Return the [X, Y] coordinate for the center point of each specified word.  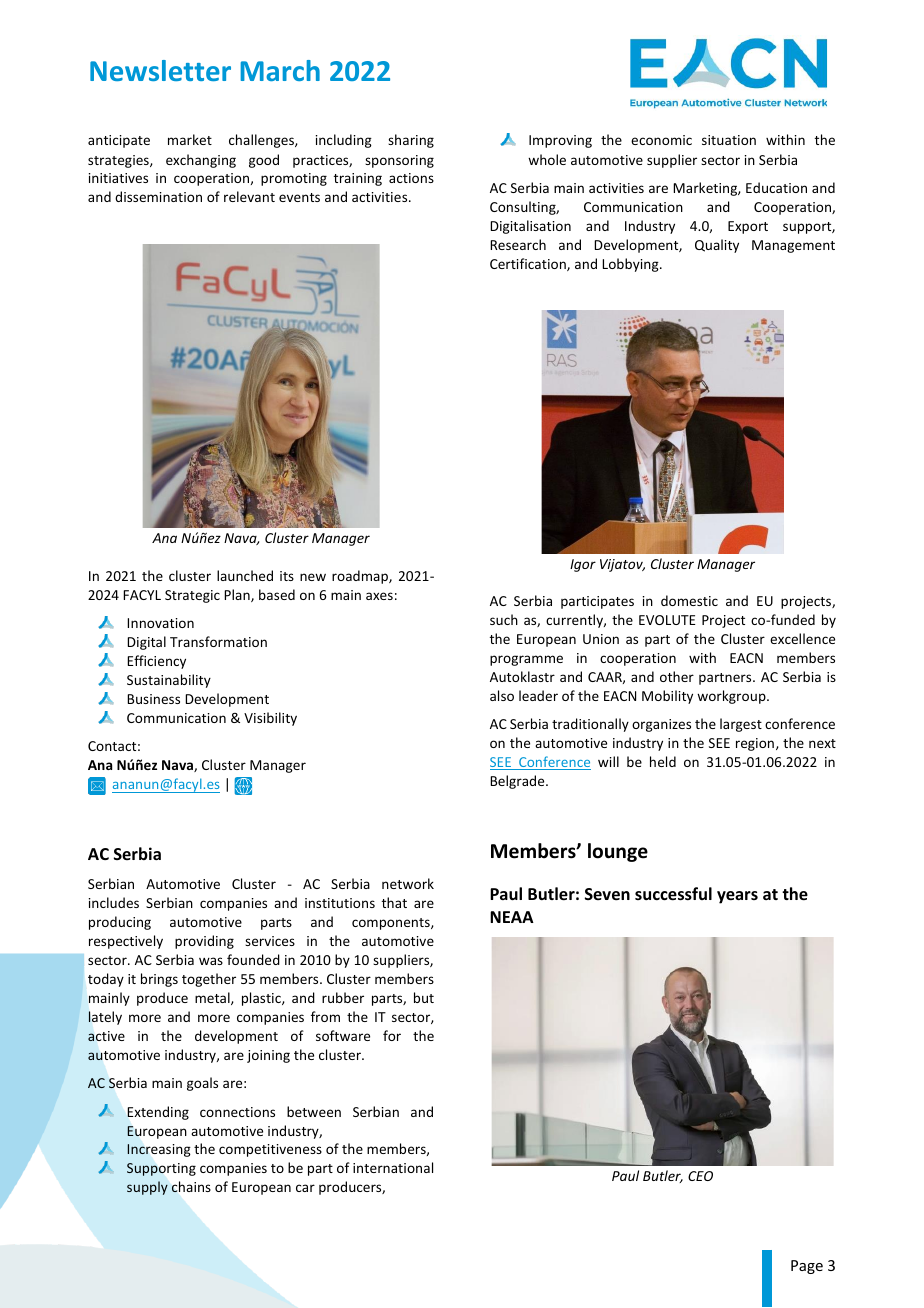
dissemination [158, 196]
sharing [411, 141]
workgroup [732, 697]
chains [191, 1186]
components [392, 924]
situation [729, 140]
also [502, 695]
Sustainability [169, 681]
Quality [717, 246]
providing [204, 942]
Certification [529, 264]
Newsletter [160, 70]
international [393, 1167]
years [737, 897]
